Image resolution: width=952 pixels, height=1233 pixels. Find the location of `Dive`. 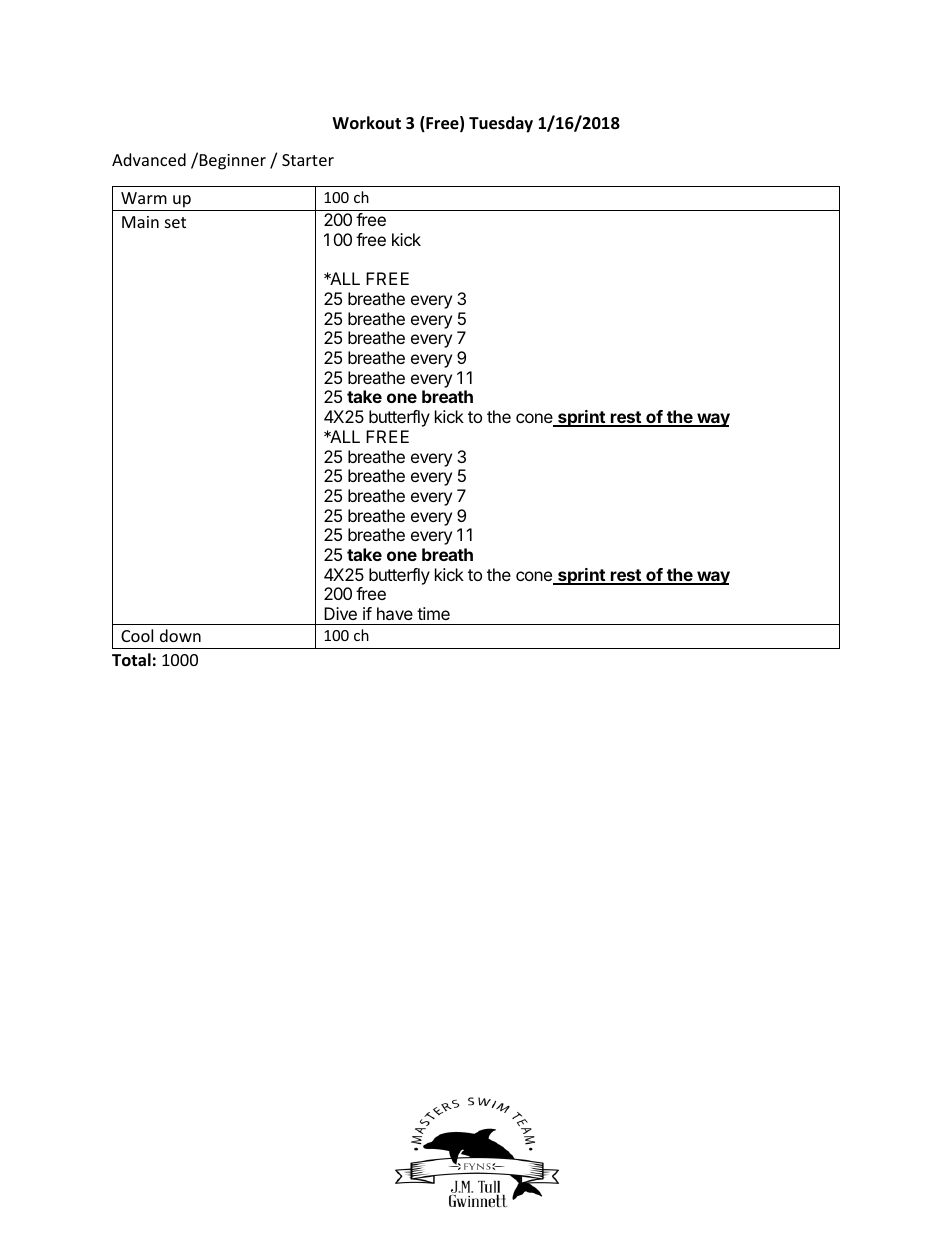

Dive is located at coordinates (340, 613).
